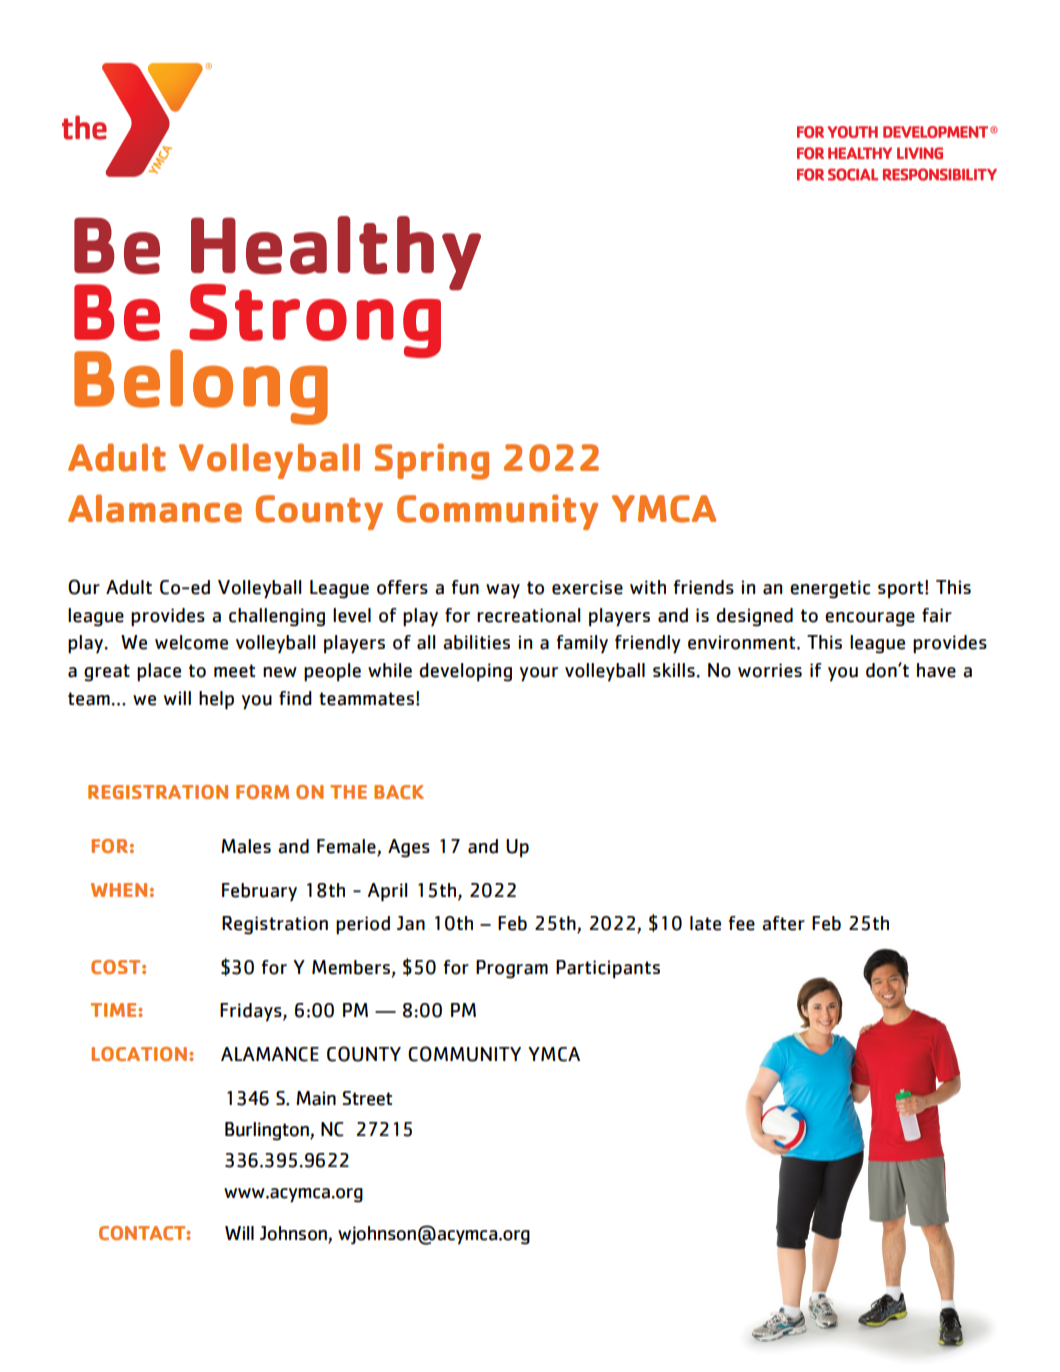  Describe the element at coordinates (277, 617) in the image. I see `challenging` at that location.
